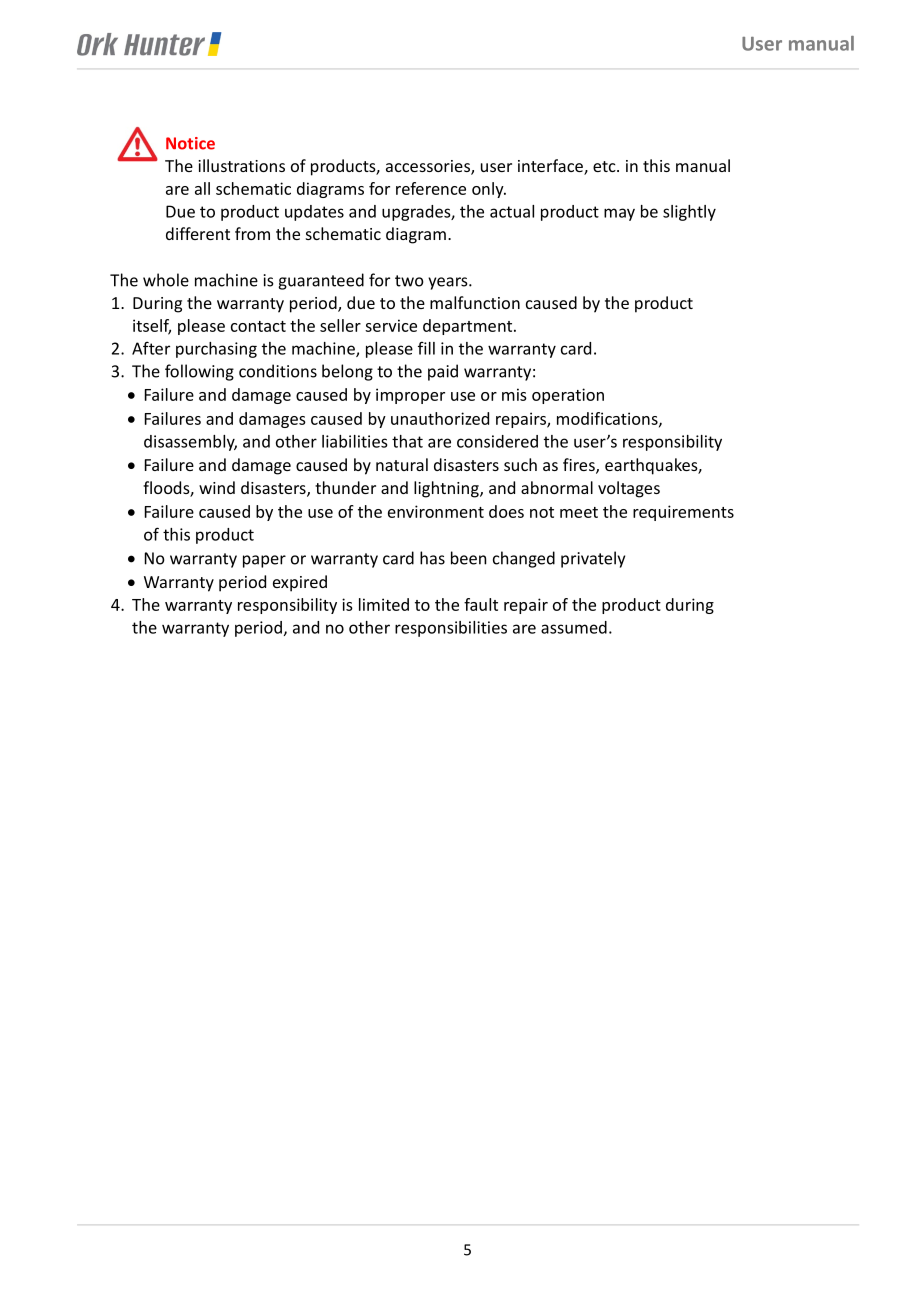 The height and width of the screenshot is (1308, 924). I want to click on following, so click(199, 372).
